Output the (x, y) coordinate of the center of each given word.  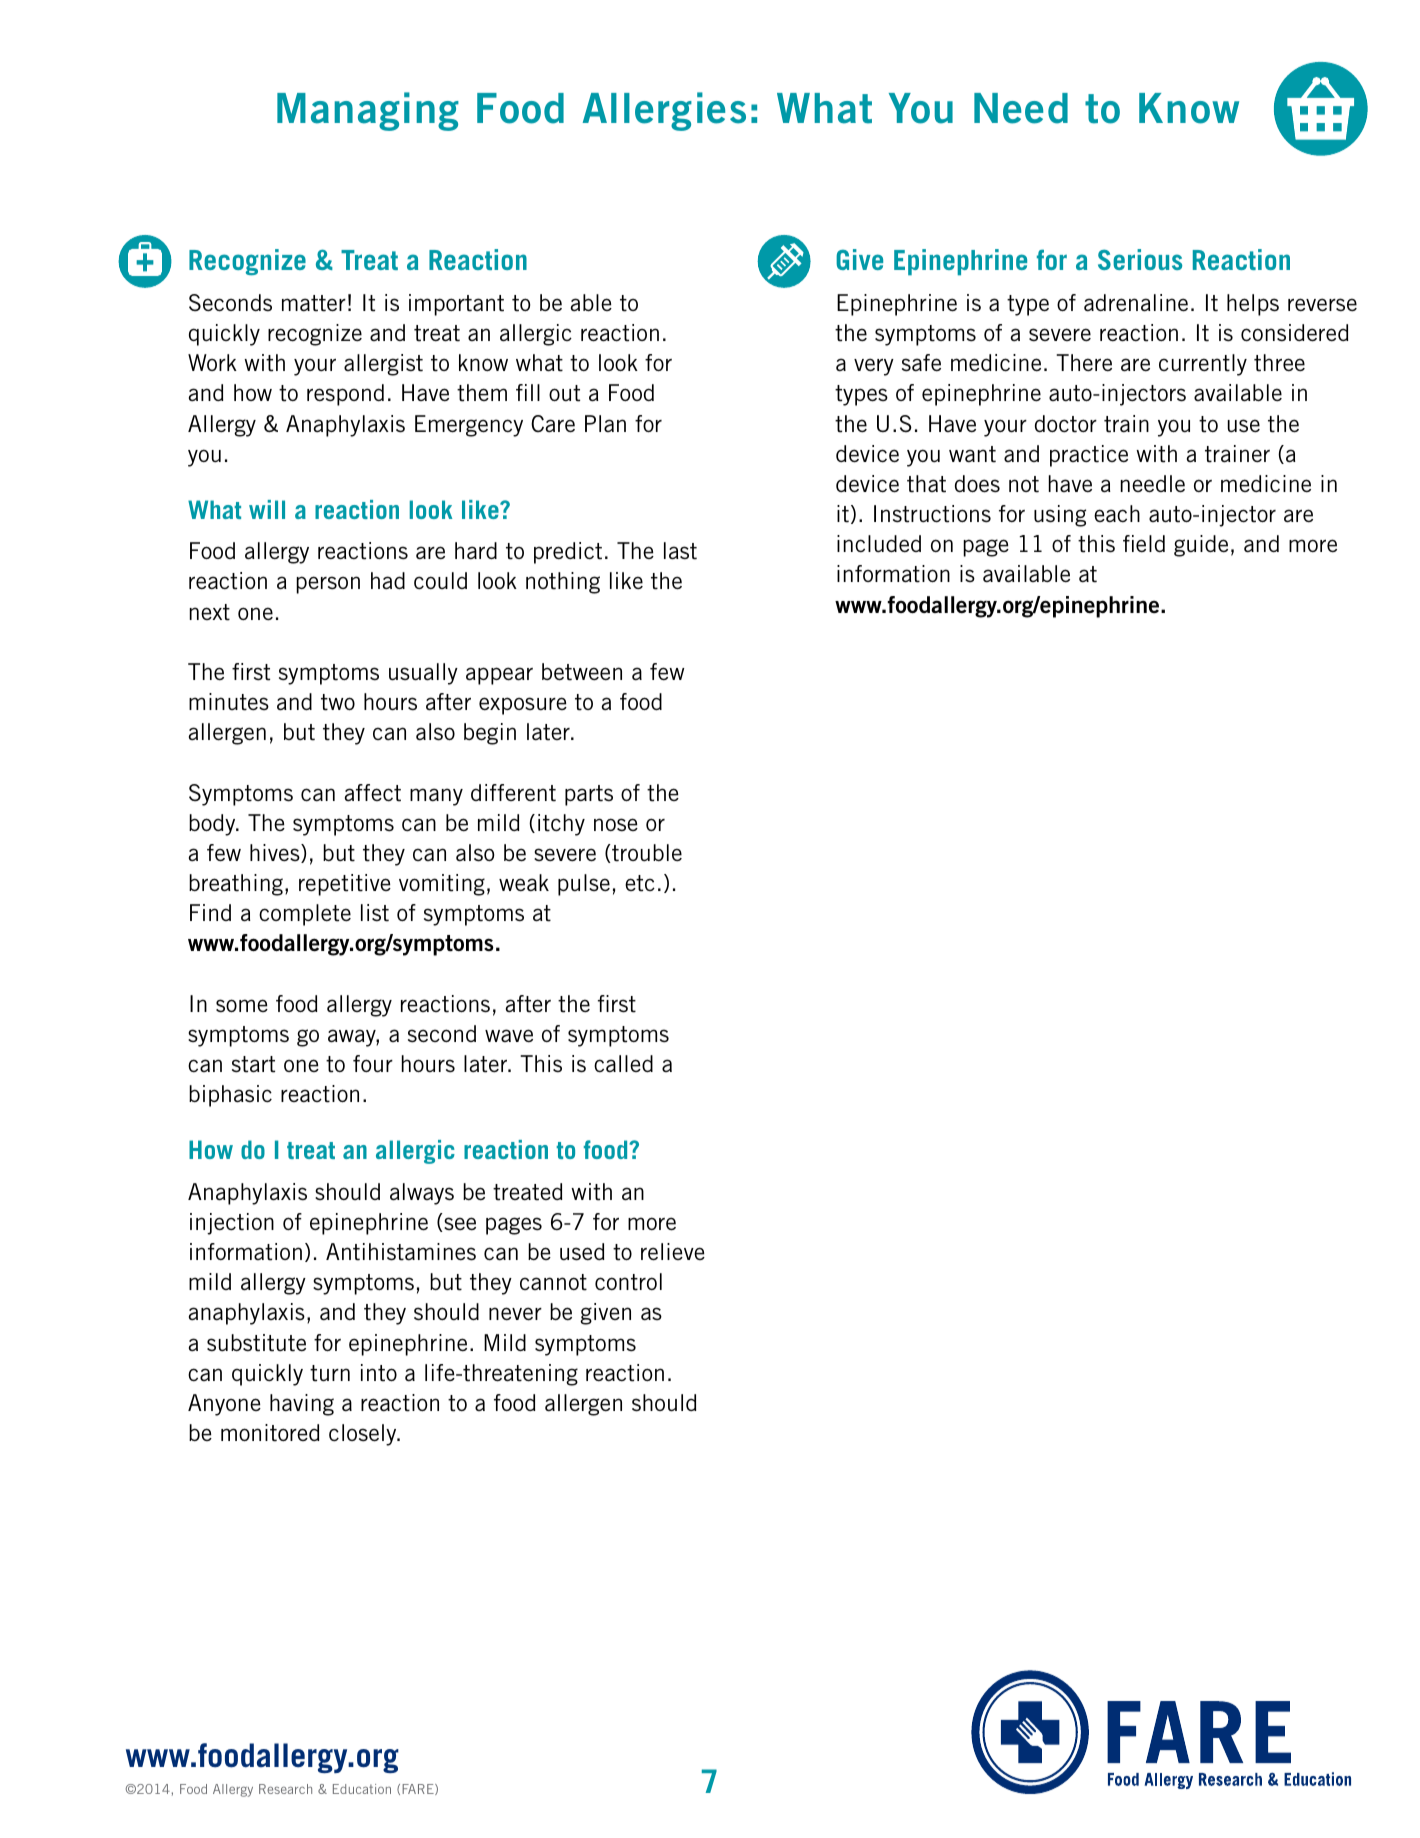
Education (362, 1789)
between (582, 672)
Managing (368, 111)
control (628, 1282)
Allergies (664, 111)
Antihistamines (401, 1252)
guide (1201, 546)
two (338, 702)
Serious (1140, 259)
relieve (673, 1252)
